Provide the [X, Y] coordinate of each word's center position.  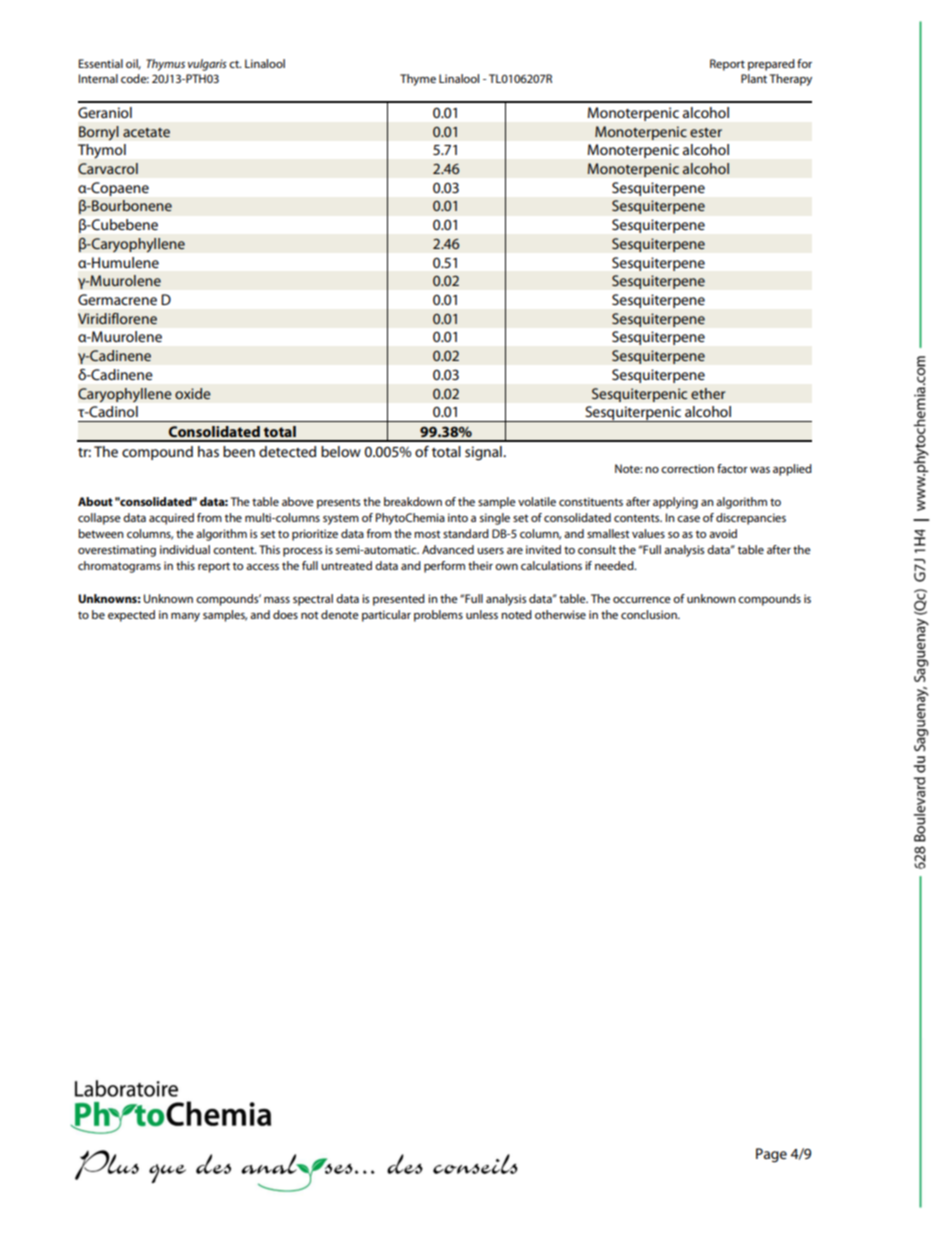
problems [438, 616]
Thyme [418, 80]
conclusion [650, 614]
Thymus [165, 65]
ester [706, 132]
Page [771, 1155]
